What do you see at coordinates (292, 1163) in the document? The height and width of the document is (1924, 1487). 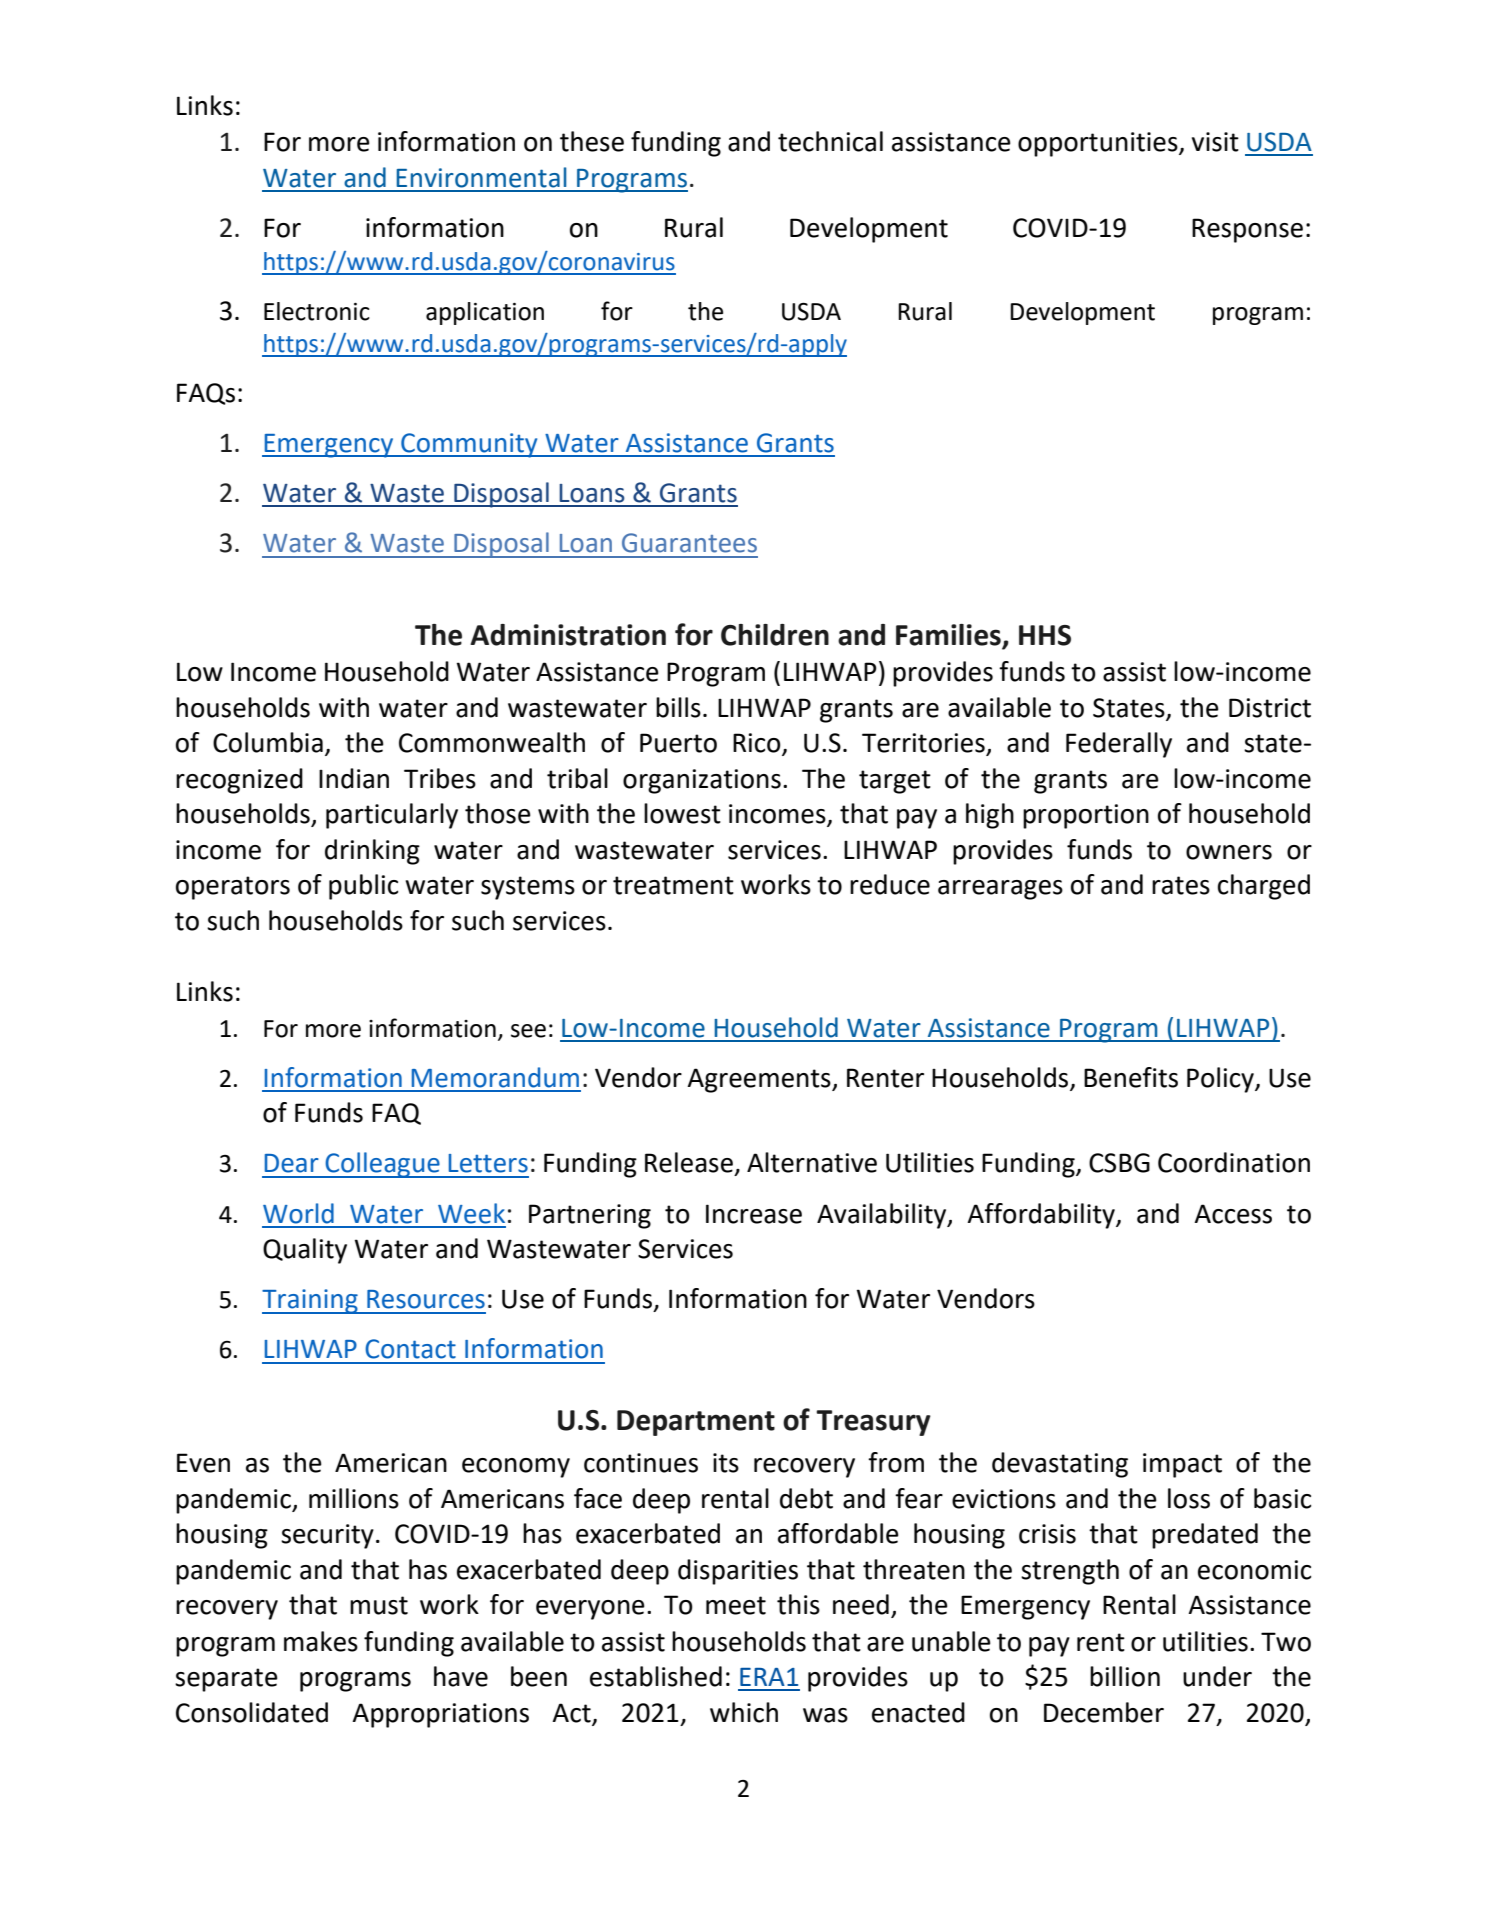 I see `Dear` at bounding box center [292, 1163].
